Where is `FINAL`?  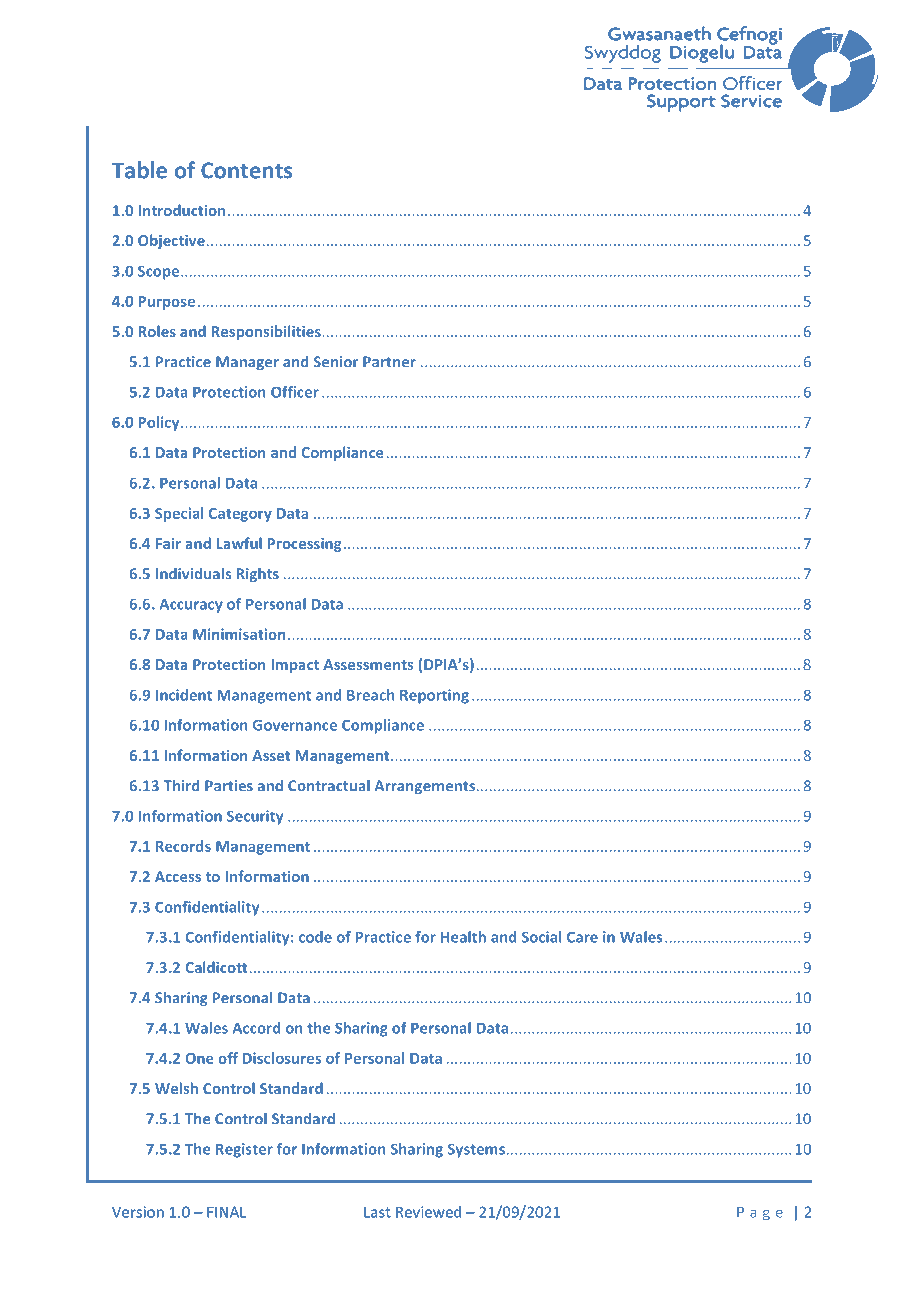 FINAL is located at coordinates (226, 1212).
